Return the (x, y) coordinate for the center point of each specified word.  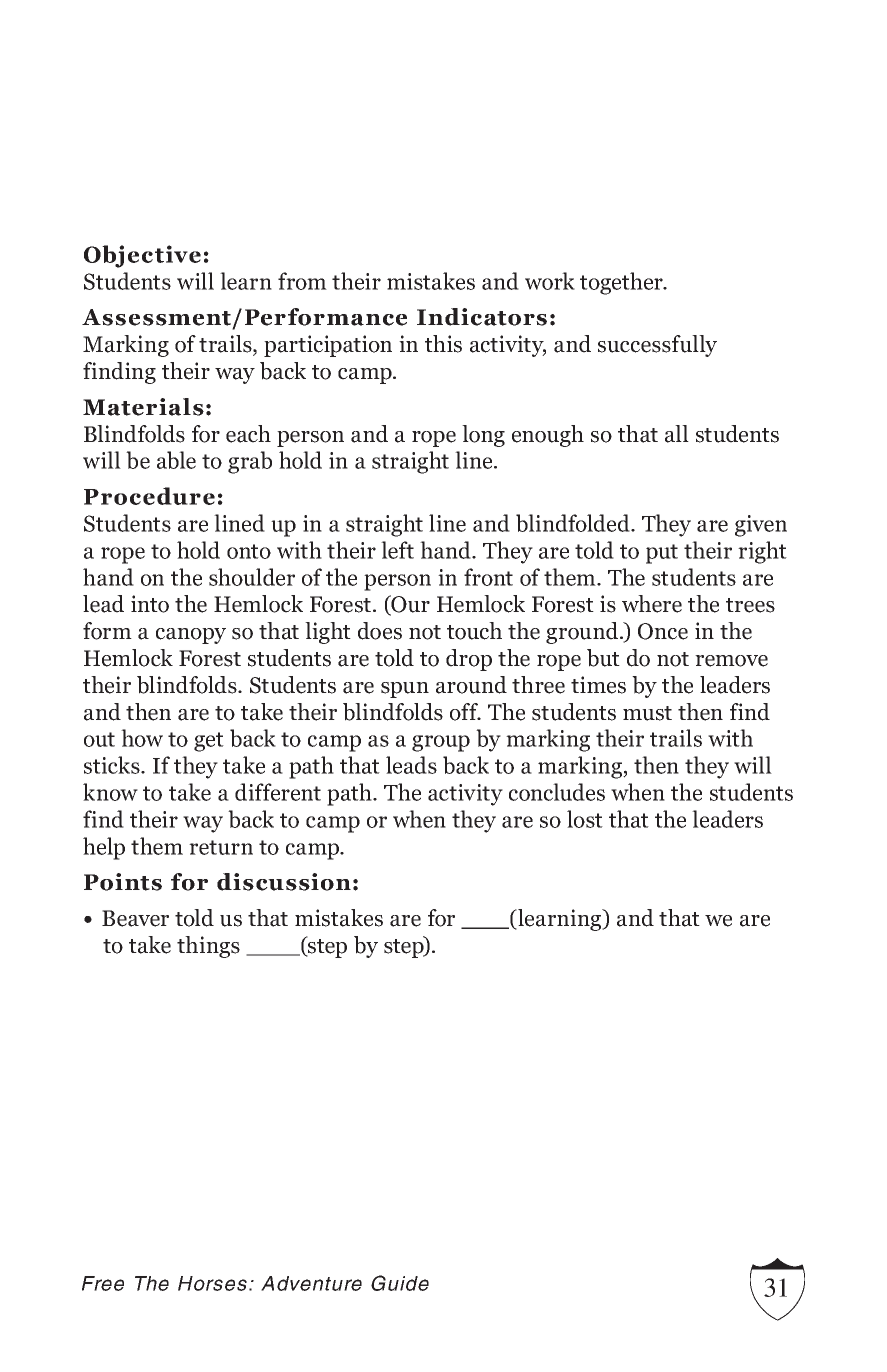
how (142, 738)
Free (103, 1283)
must (647, 713)
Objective (142, 256)
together (622, 283)
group (441, 743)
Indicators (482, 317)
